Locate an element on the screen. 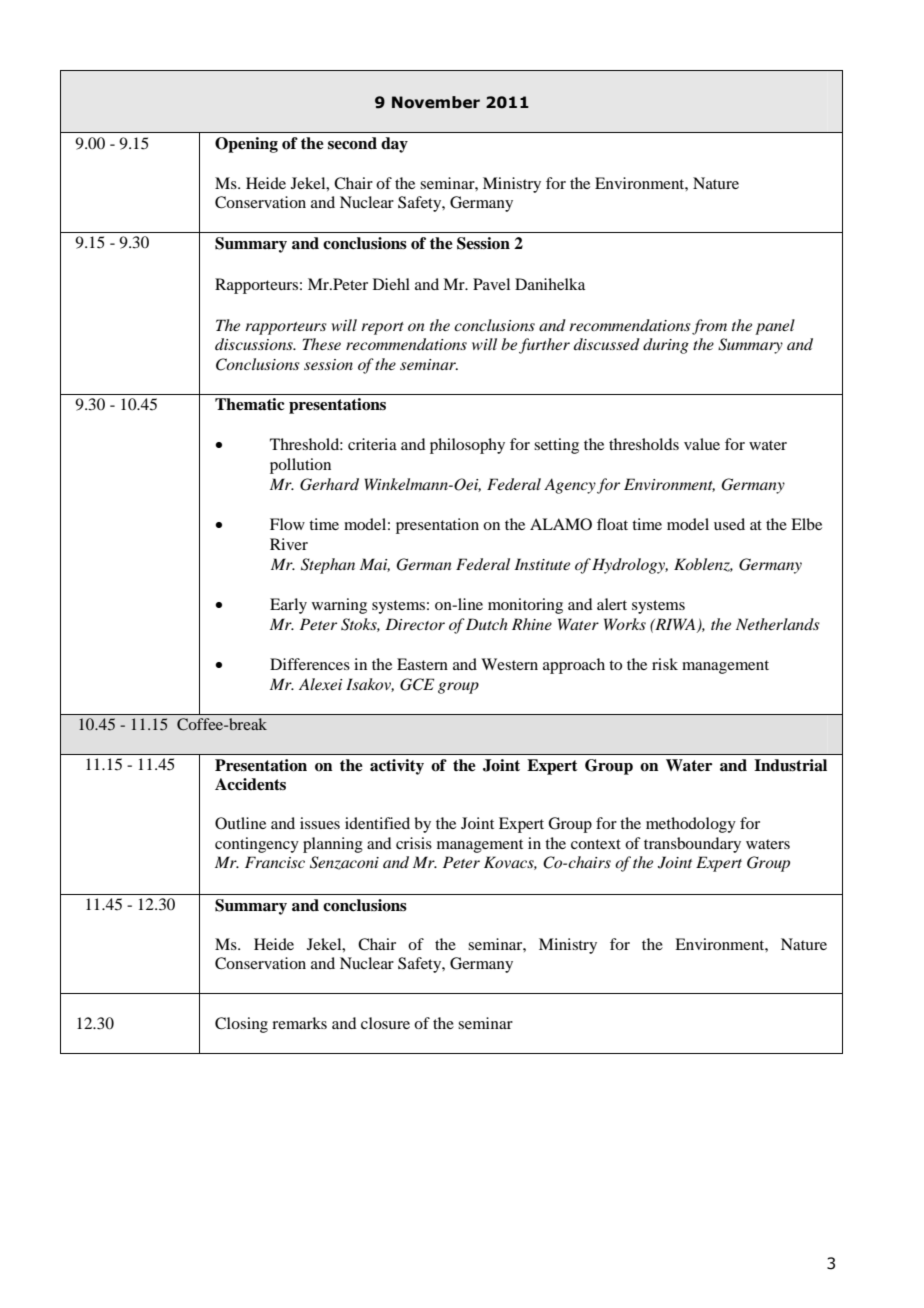 Image resolution: width=924 pixels, height=1308 pixels. value is located at coordinates (702, 444).
